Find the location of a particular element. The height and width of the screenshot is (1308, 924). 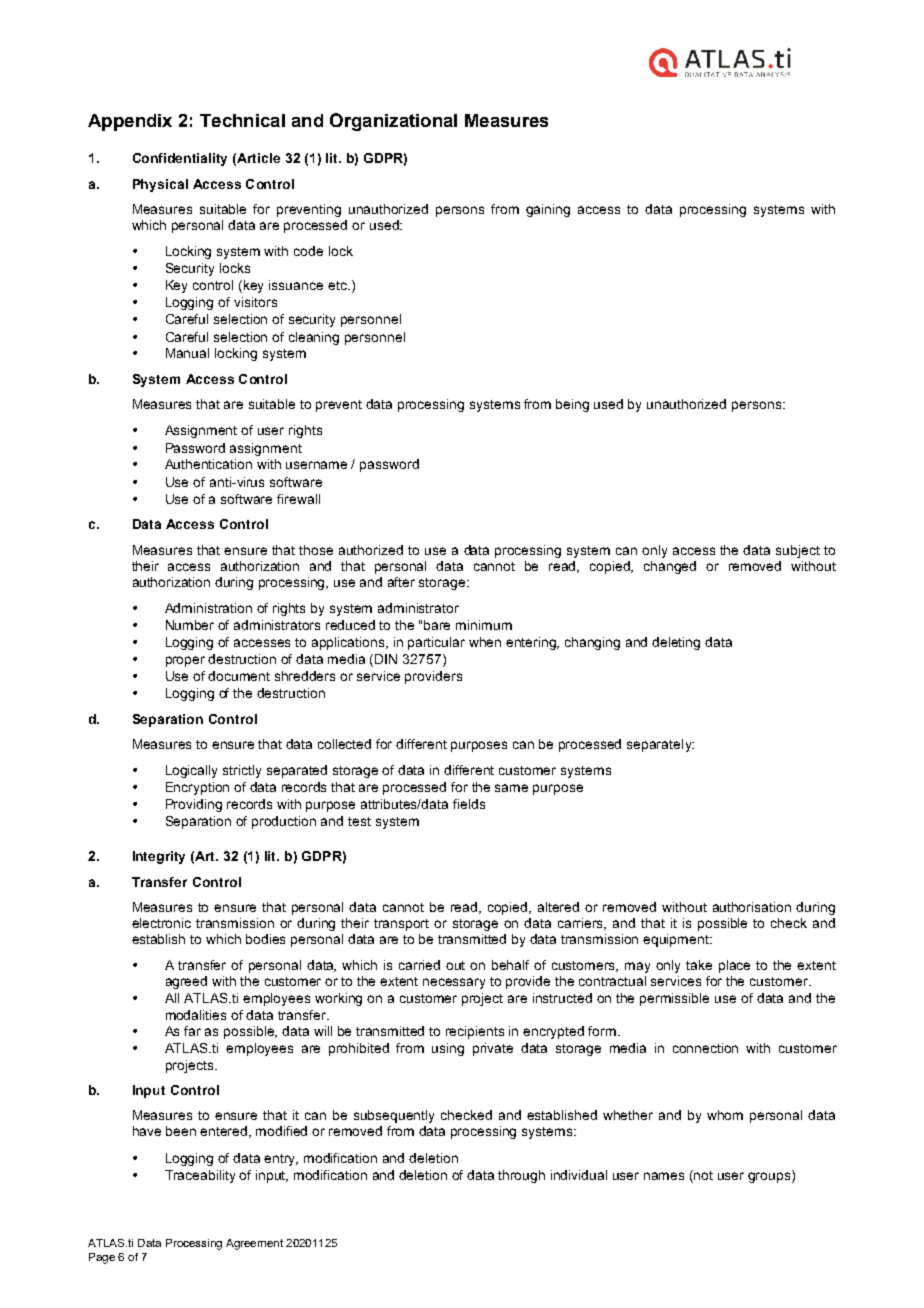

names is located at coordinates (664, 1176).
